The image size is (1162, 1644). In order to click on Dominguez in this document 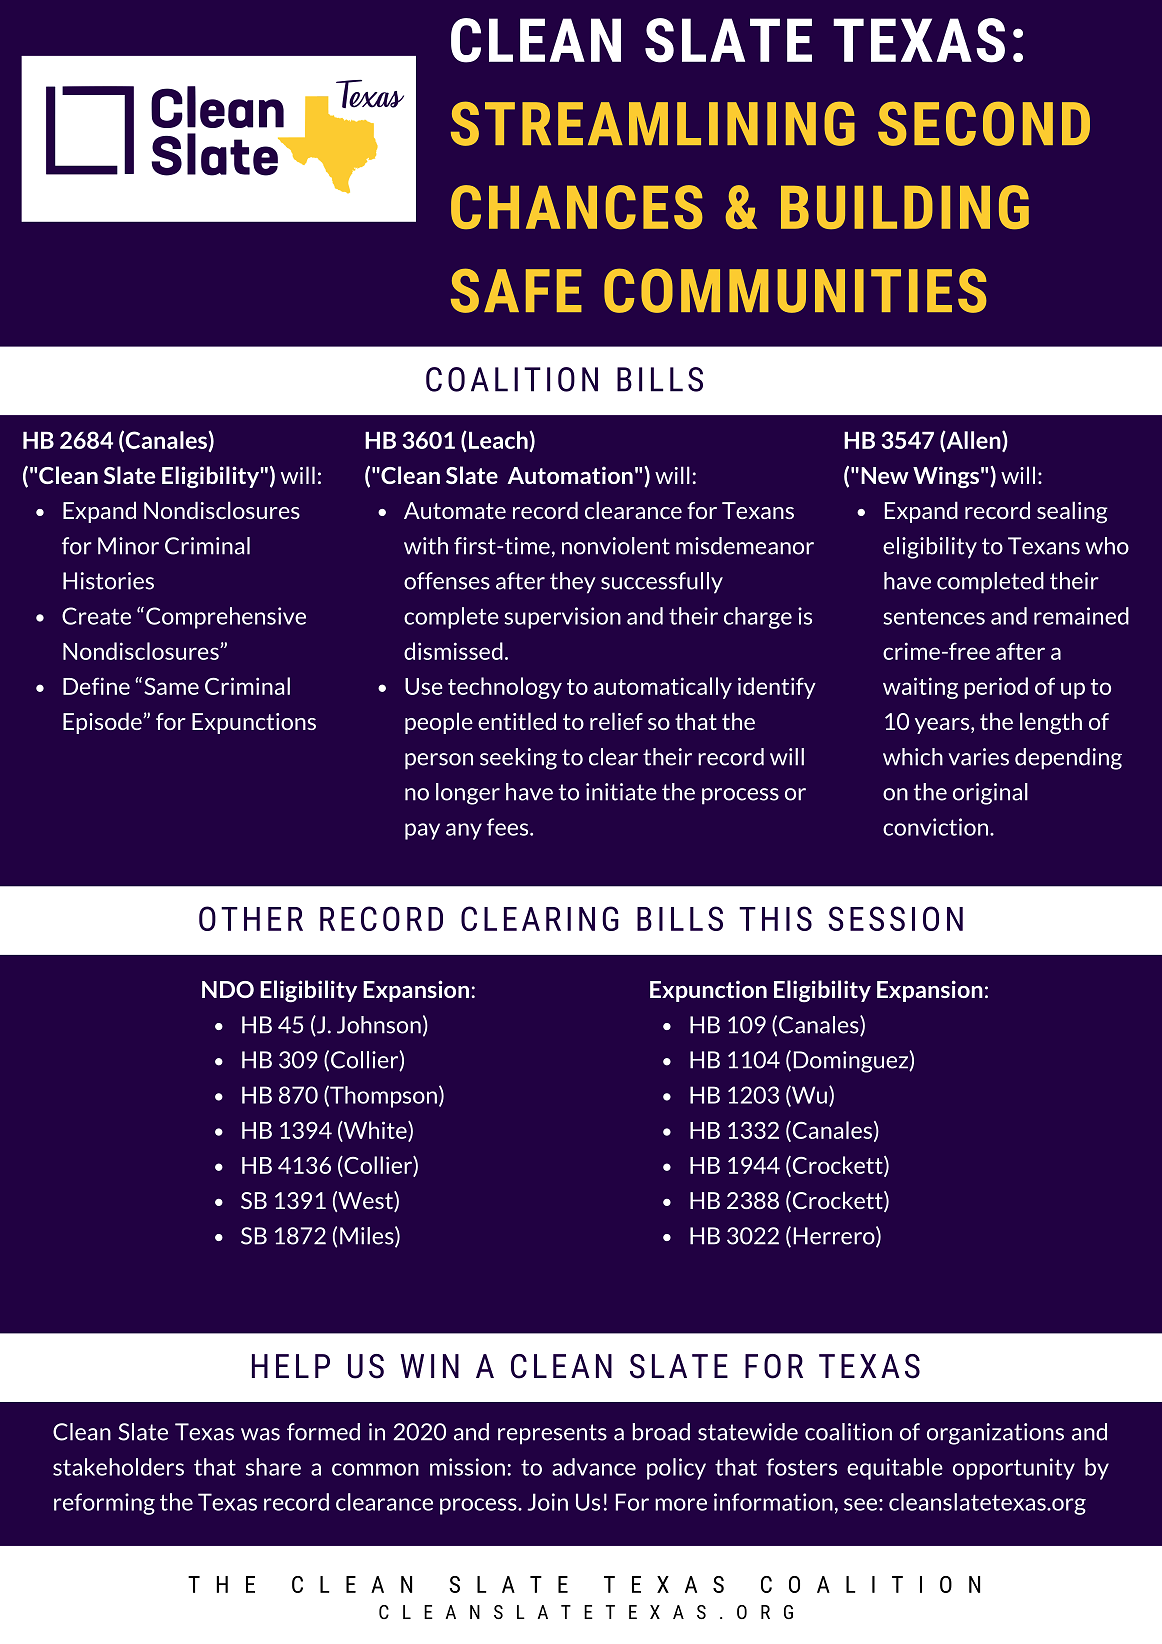, I will do `click(852, 1062)`.
